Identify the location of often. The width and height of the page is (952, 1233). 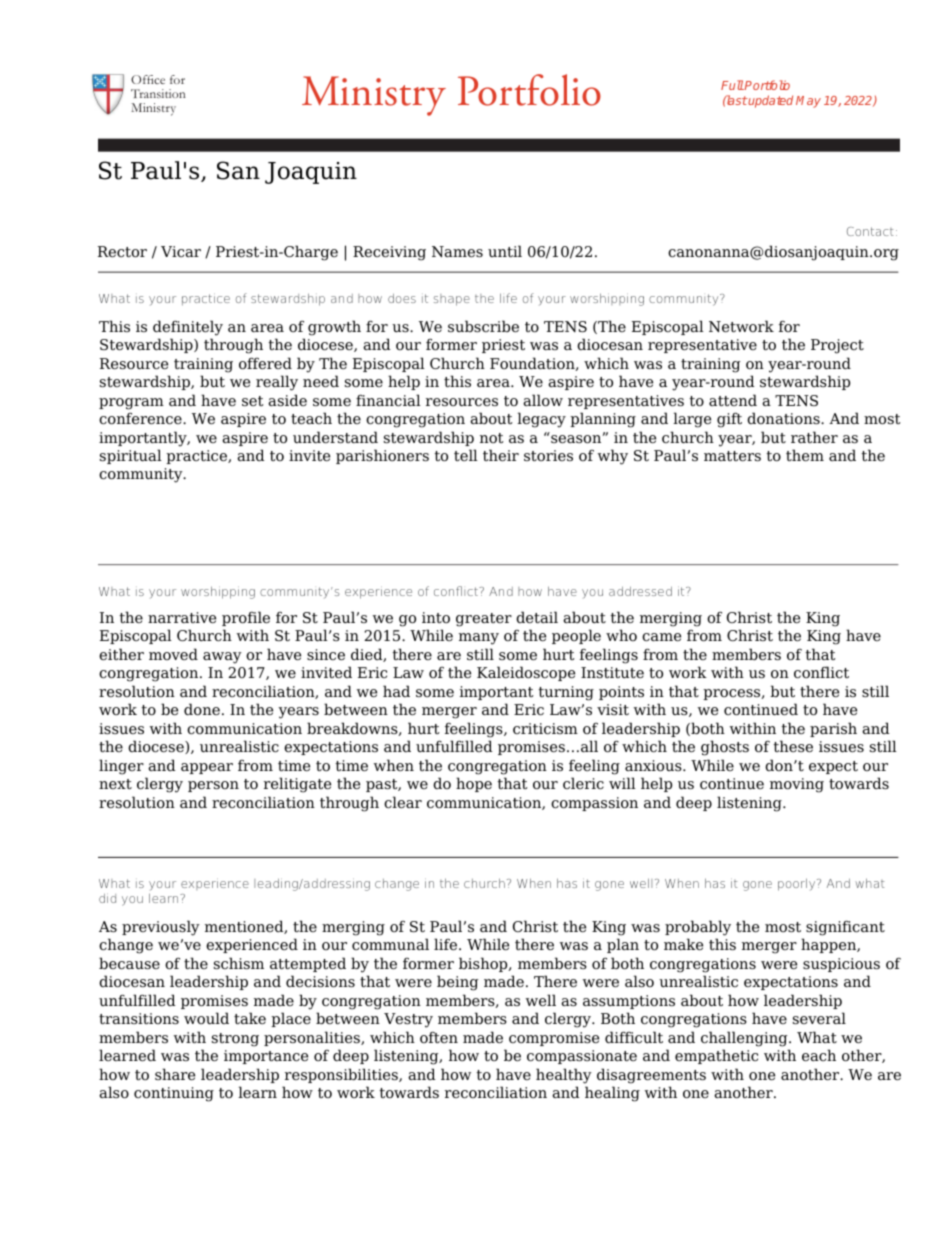
(439, 1037).
